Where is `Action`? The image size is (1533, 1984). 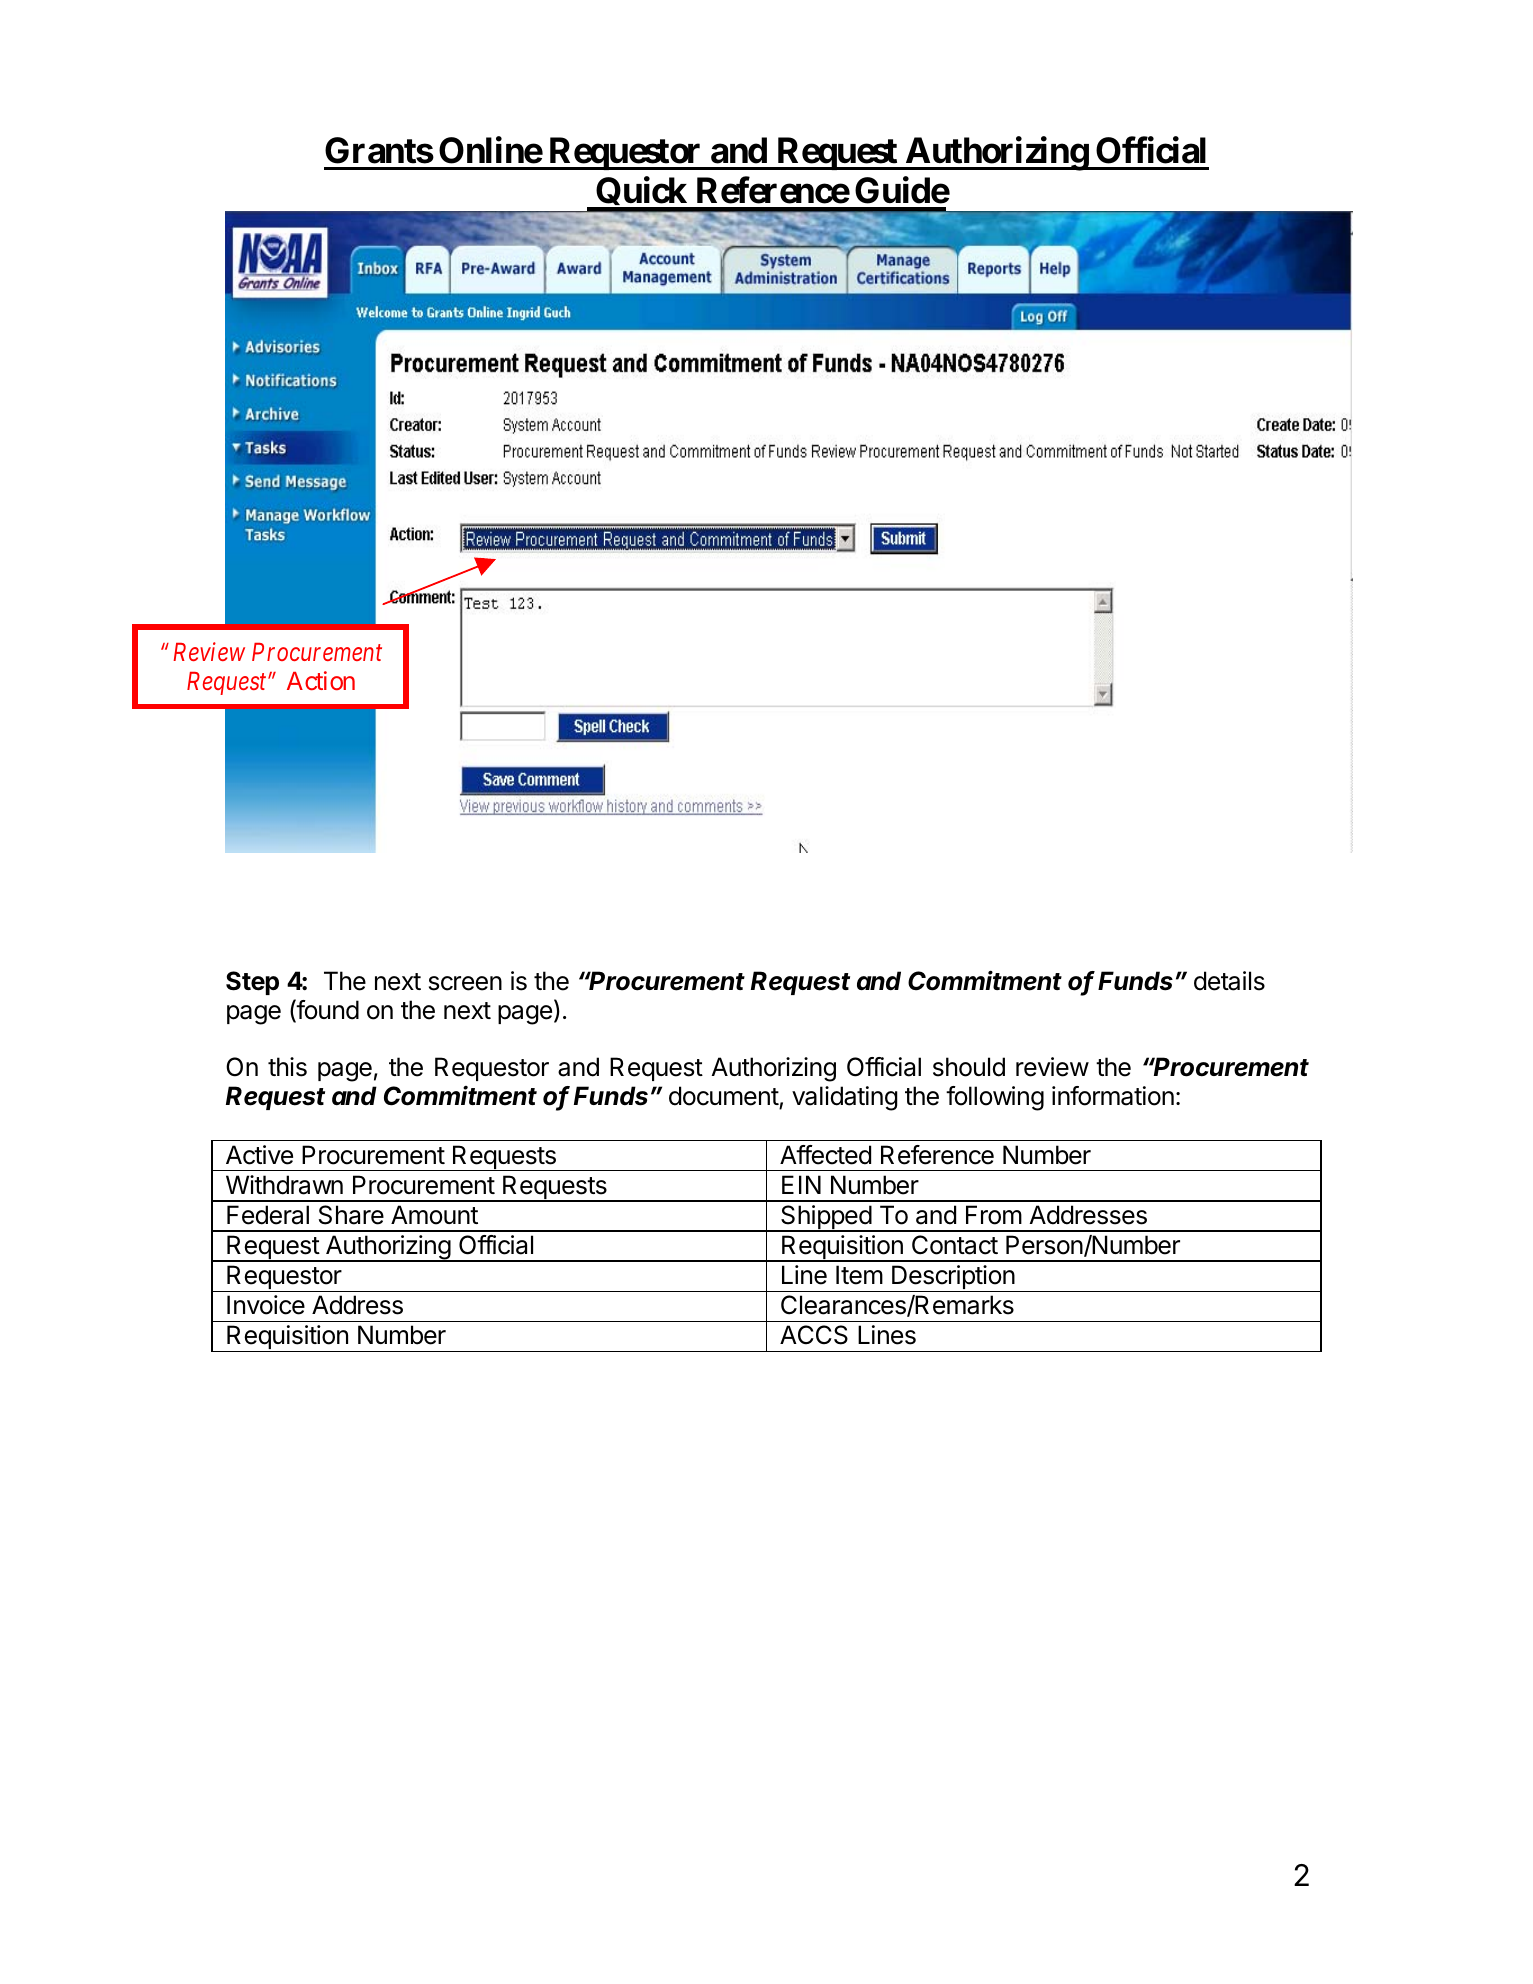
Action is located at coordinates (321, 680).
